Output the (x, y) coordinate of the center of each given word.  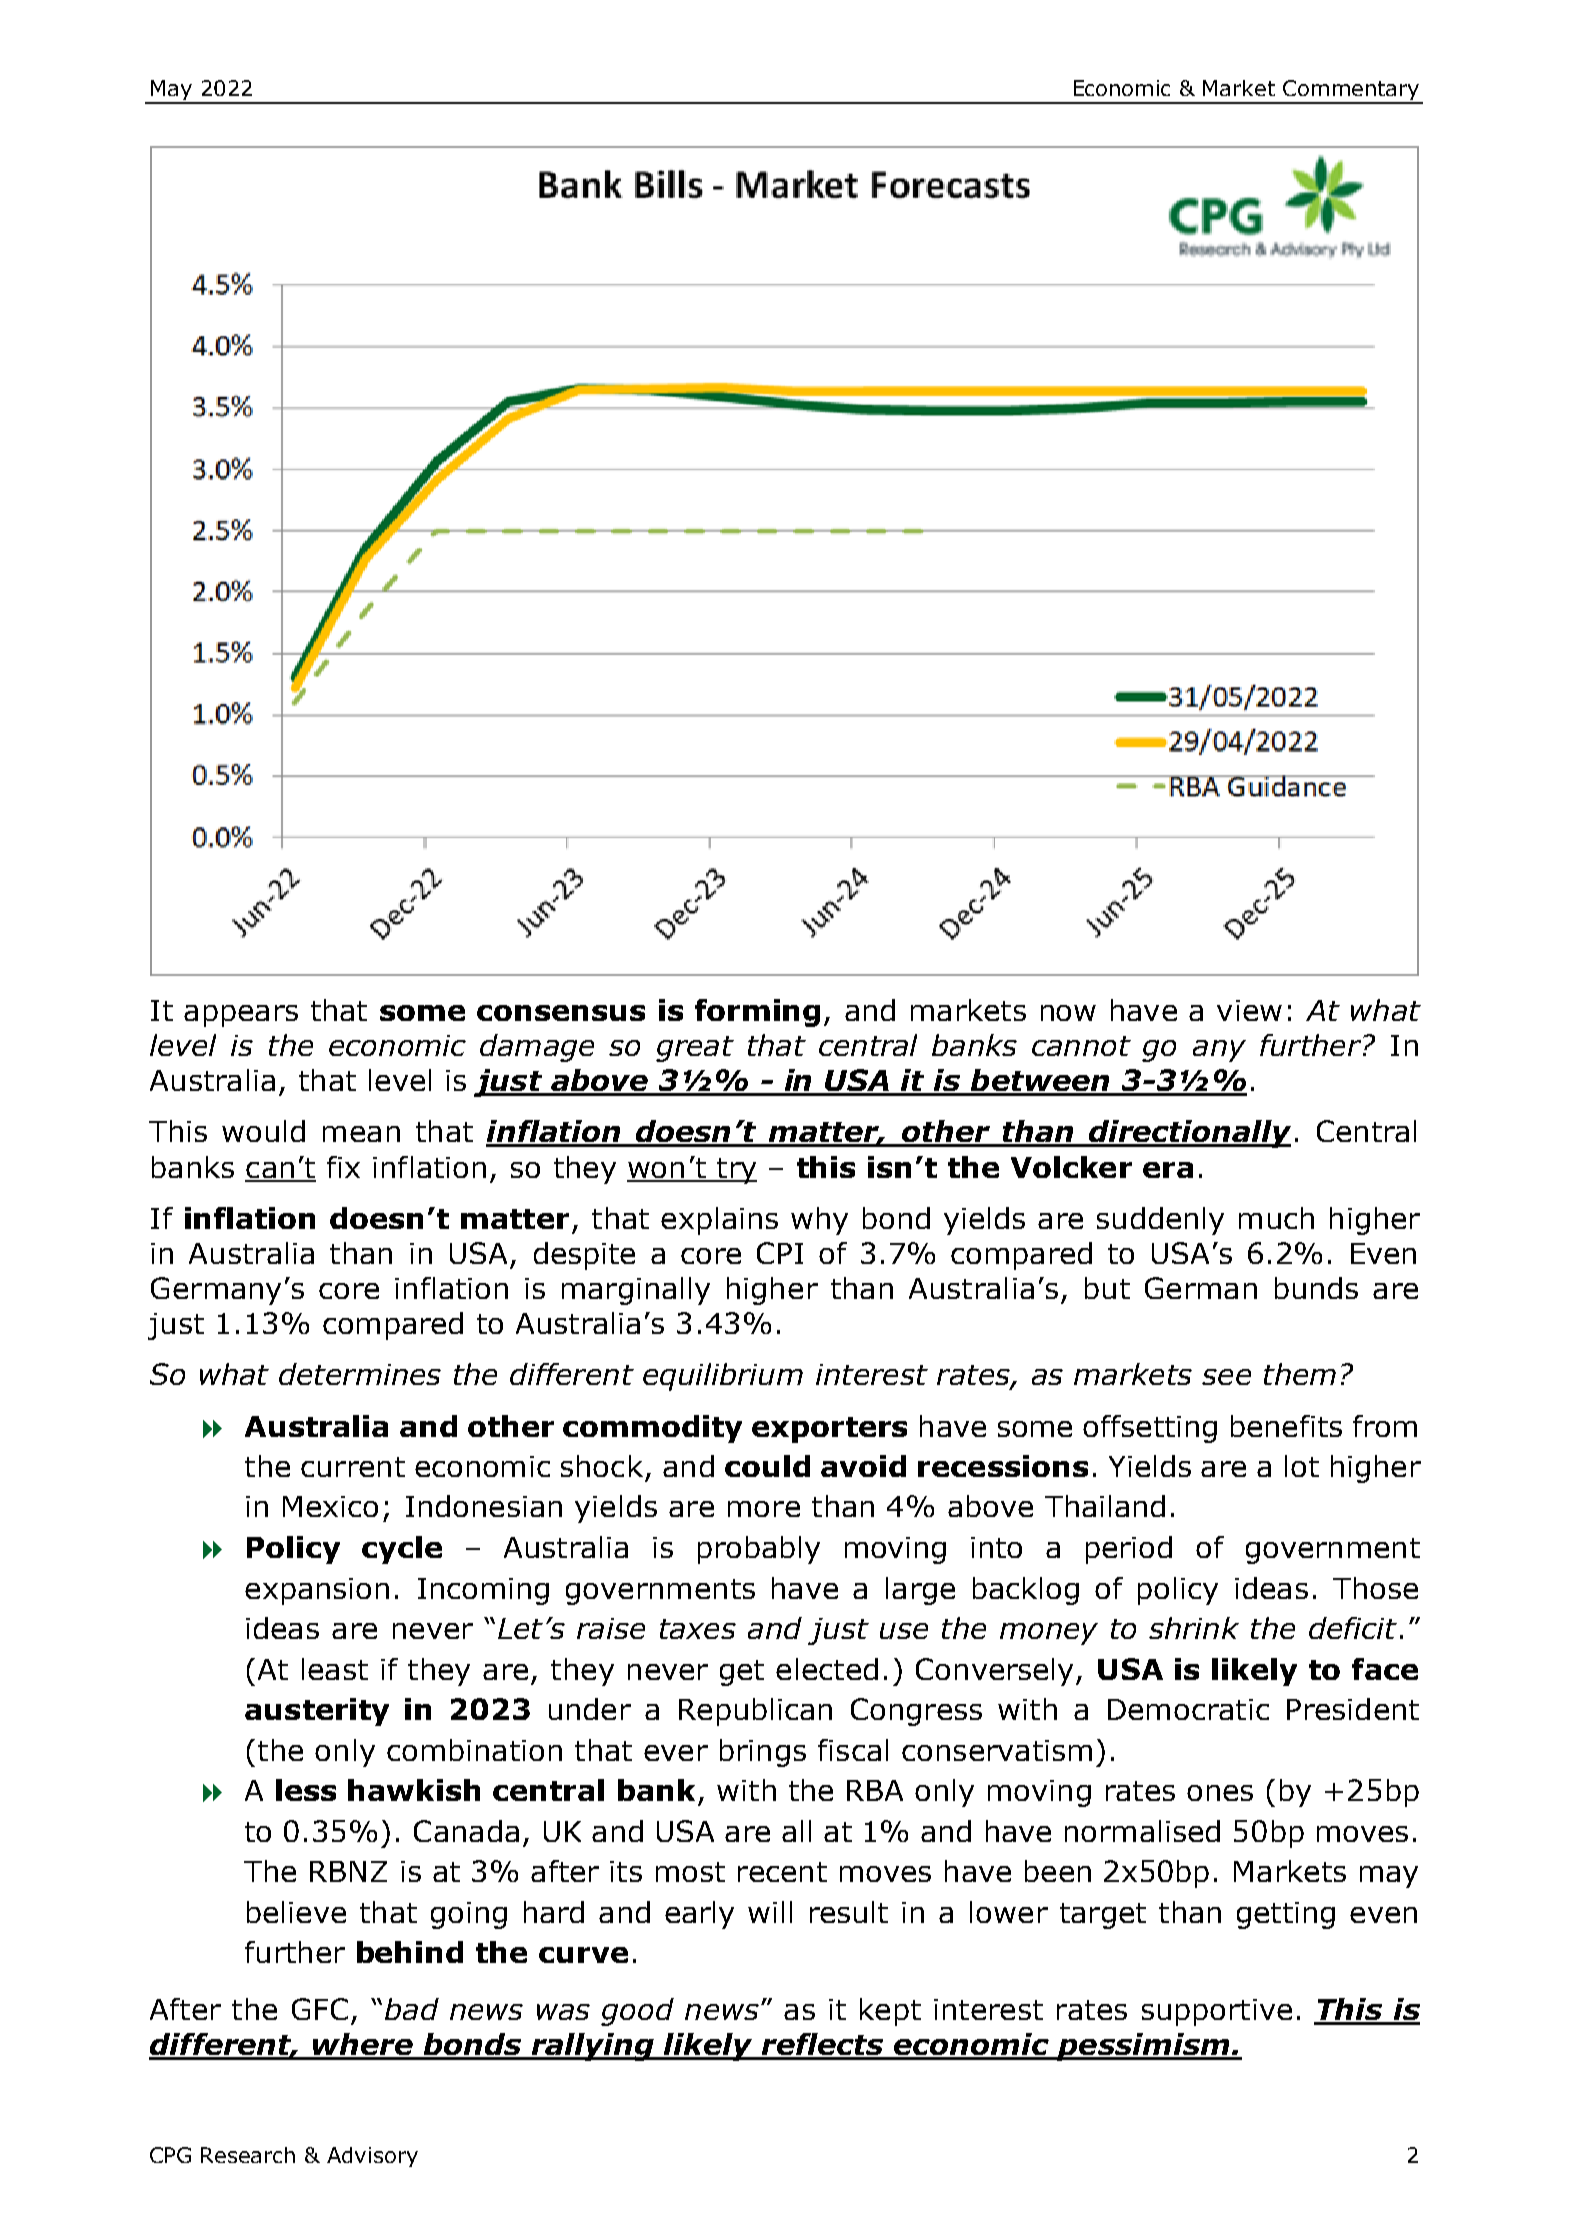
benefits (1286, 1426)
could (767, 1466)
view (1249, 1010)
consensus (561, 1013)
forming (757, 1013)
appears (241, 1016)
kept (890, 2012)
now (1068, 1013)
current (353, 1467)
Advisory (372, 2157)
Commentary (1351, 91)
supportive (1217, 2012)
